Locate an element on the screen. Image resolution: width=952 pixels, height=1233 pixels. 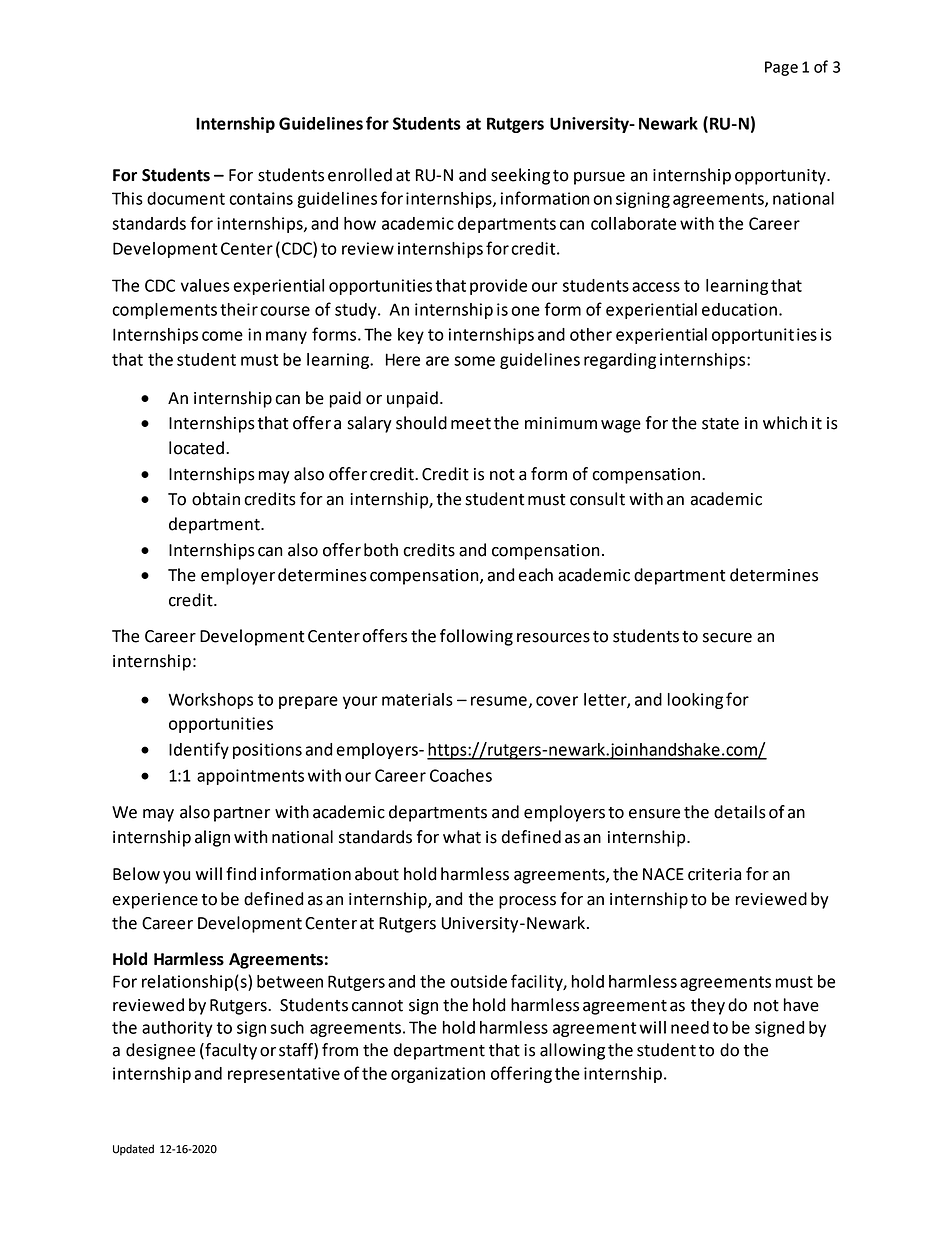
Updated is located at coordinates (133, 1150).
